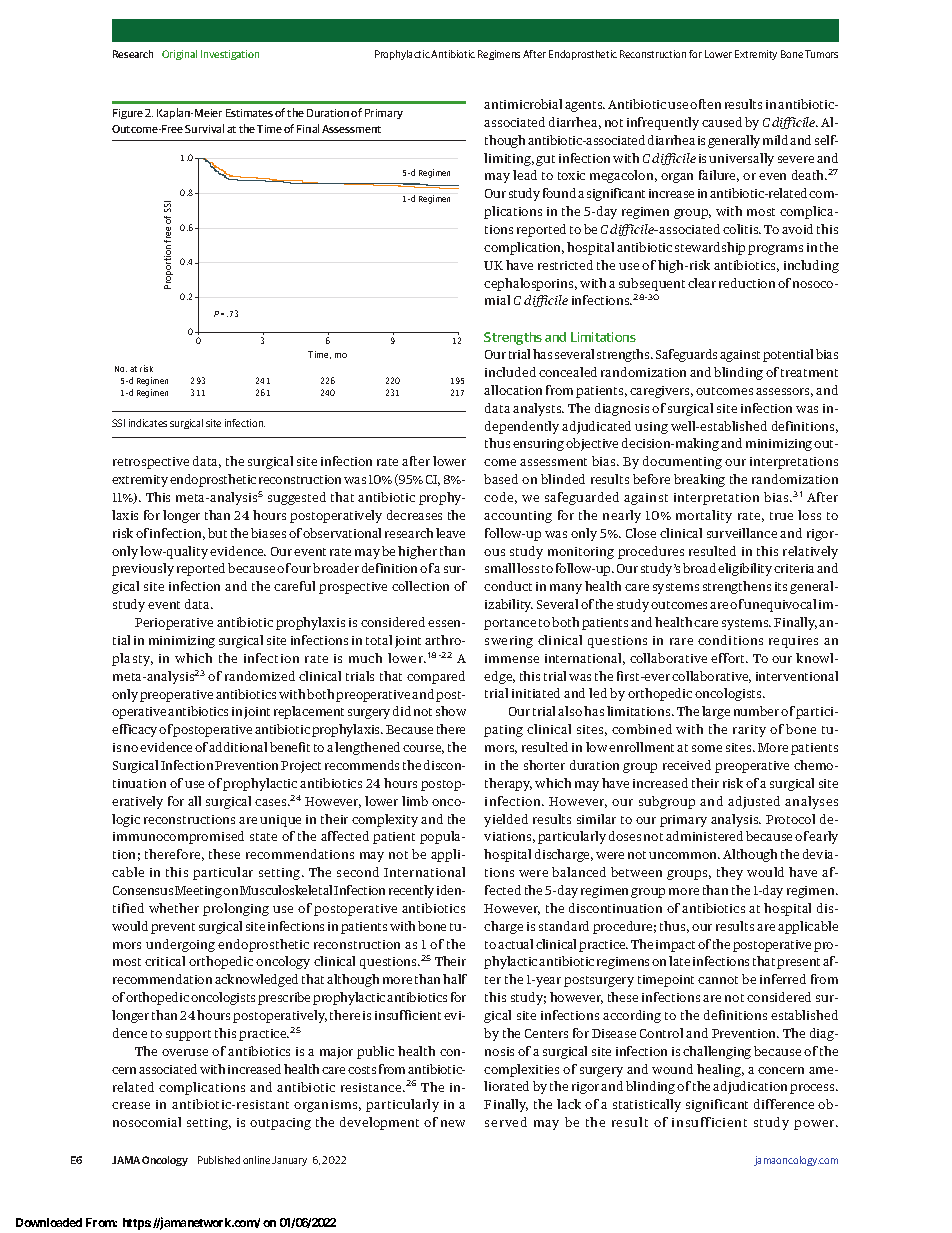 The width and height of the screenshot is (952, 1233). Describe the element at coordinates (501, 479) in the screenshot. I see `based` at that location.
